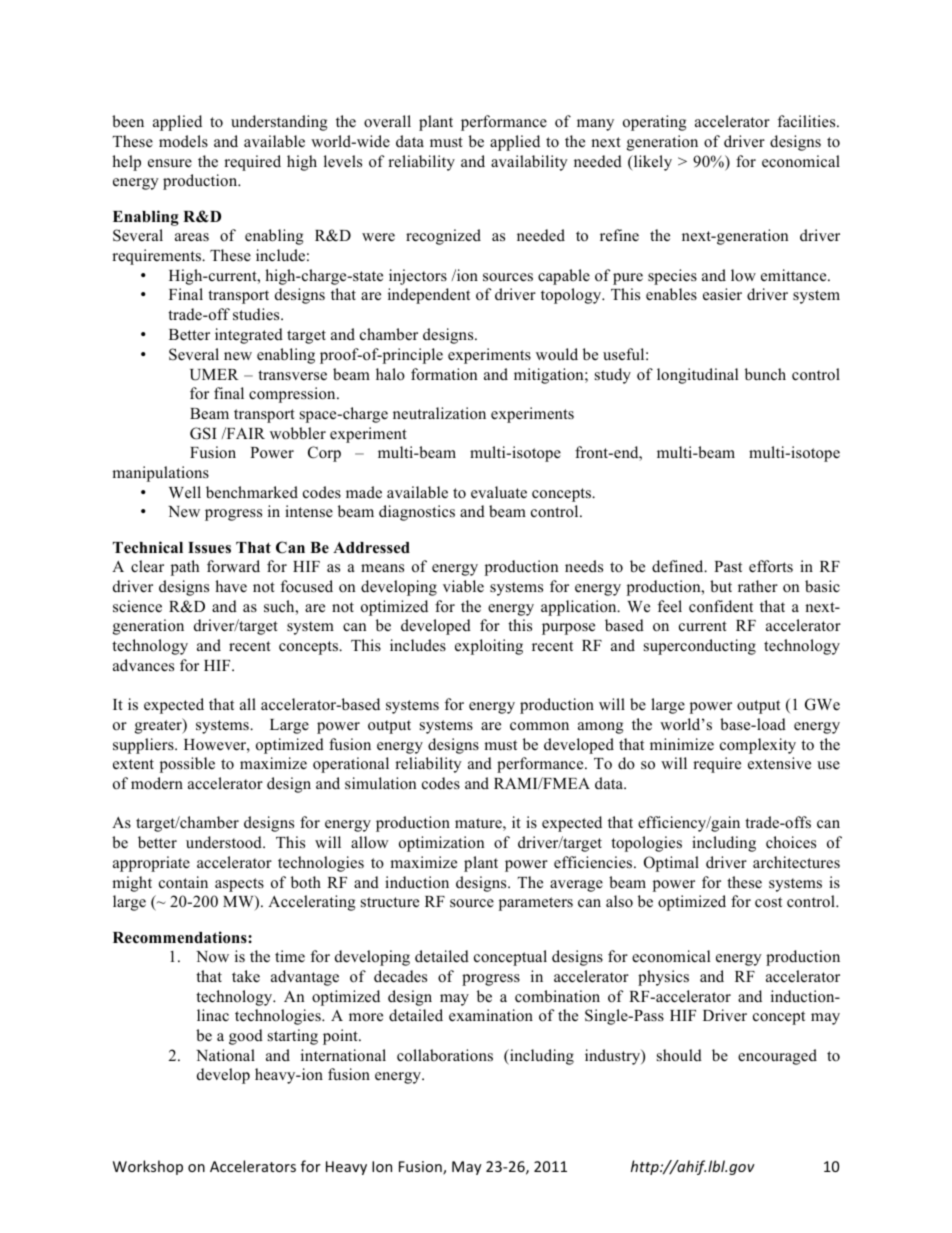 The width and height of the screenshot is (952, 1233). Describe the element at coordinates (183, 141) in the screenshot. I see `models` at that location.
